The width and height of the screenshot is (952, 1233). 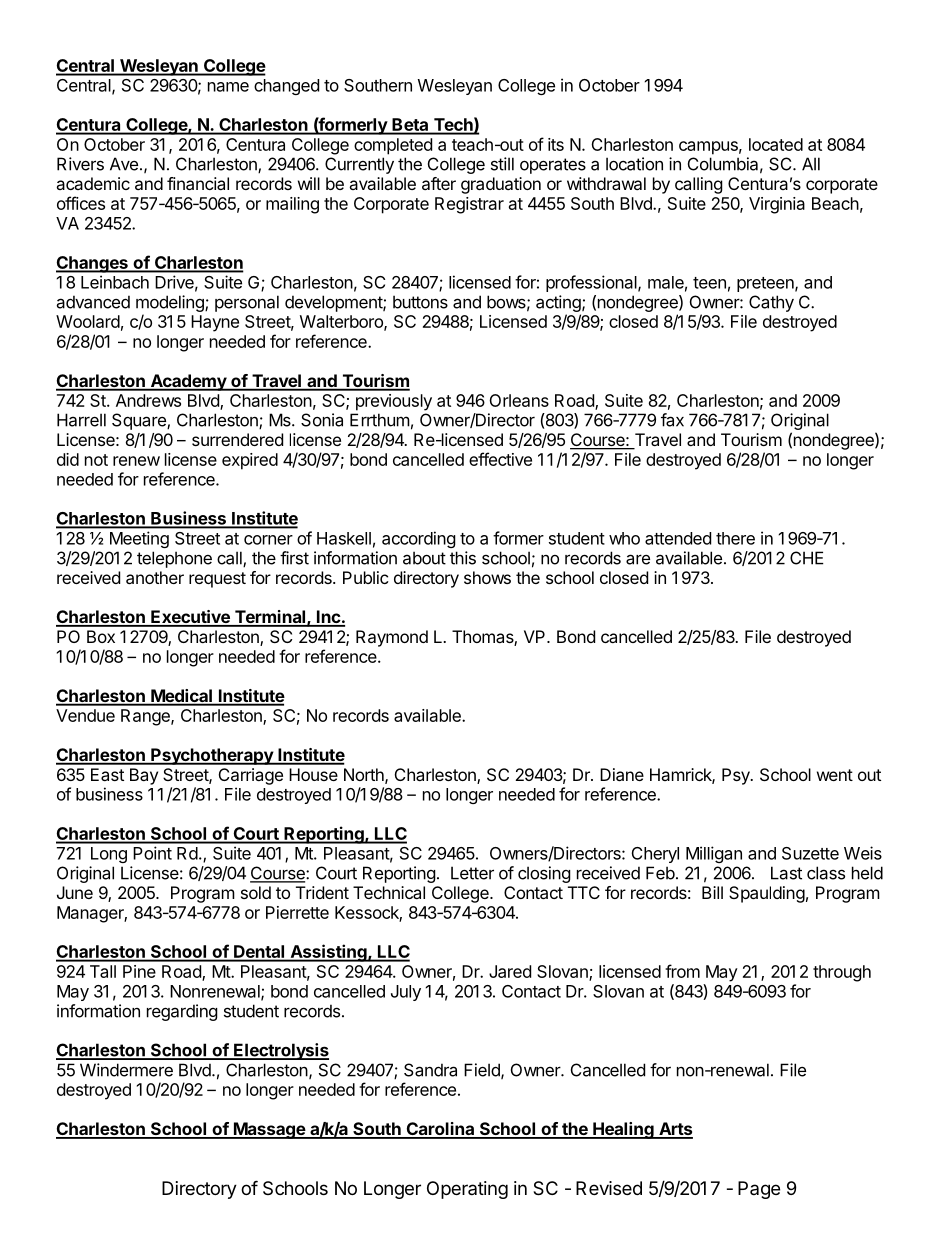 What do you see at coordinates (190, 618) in the screenshot?
I see `Executive` at bounding box center [190, 618].
